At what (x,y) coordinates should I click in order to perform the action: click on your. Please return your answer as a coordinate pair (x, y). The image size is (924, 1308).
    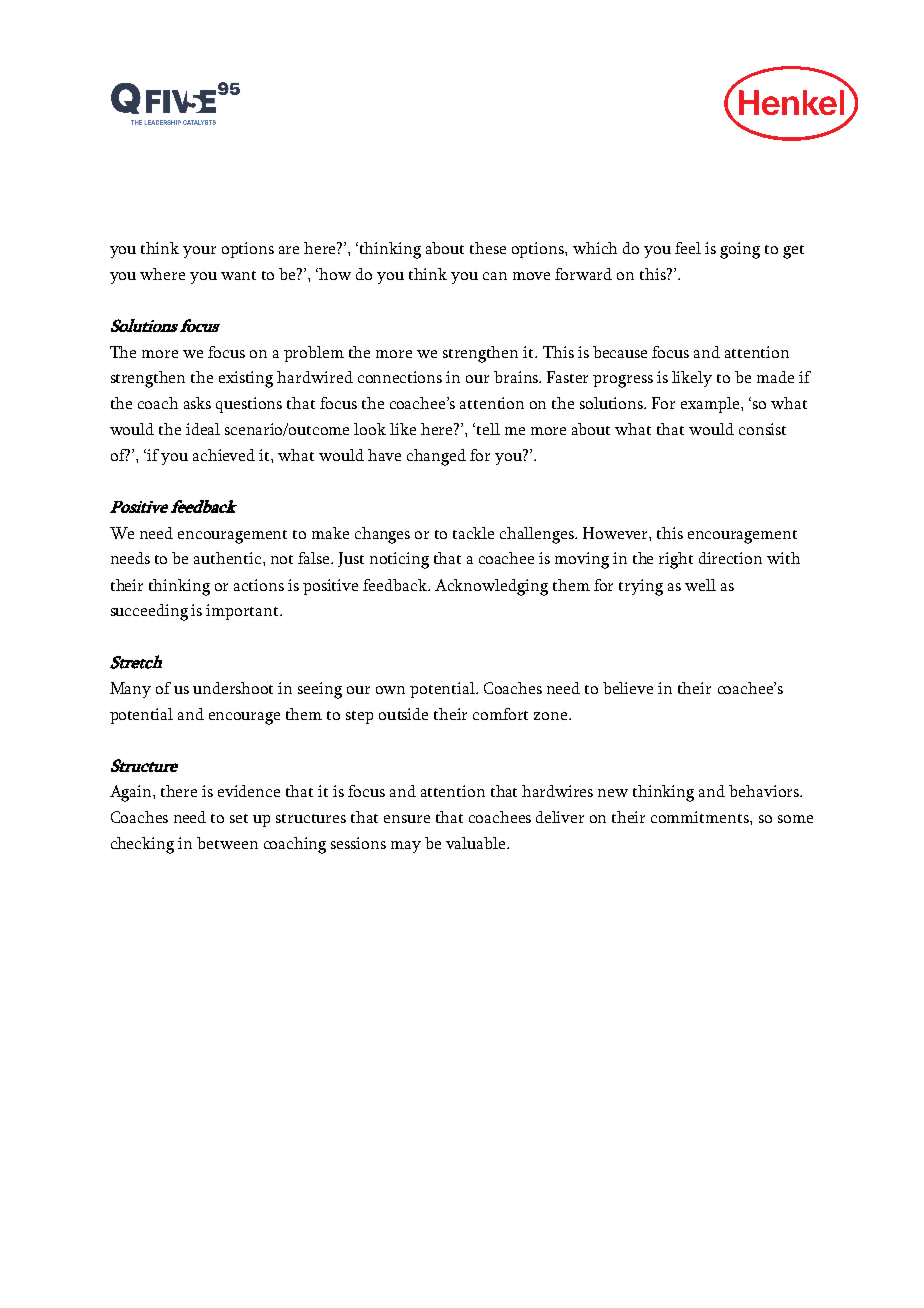
    Looking at the image, I should click on (199, 252).
